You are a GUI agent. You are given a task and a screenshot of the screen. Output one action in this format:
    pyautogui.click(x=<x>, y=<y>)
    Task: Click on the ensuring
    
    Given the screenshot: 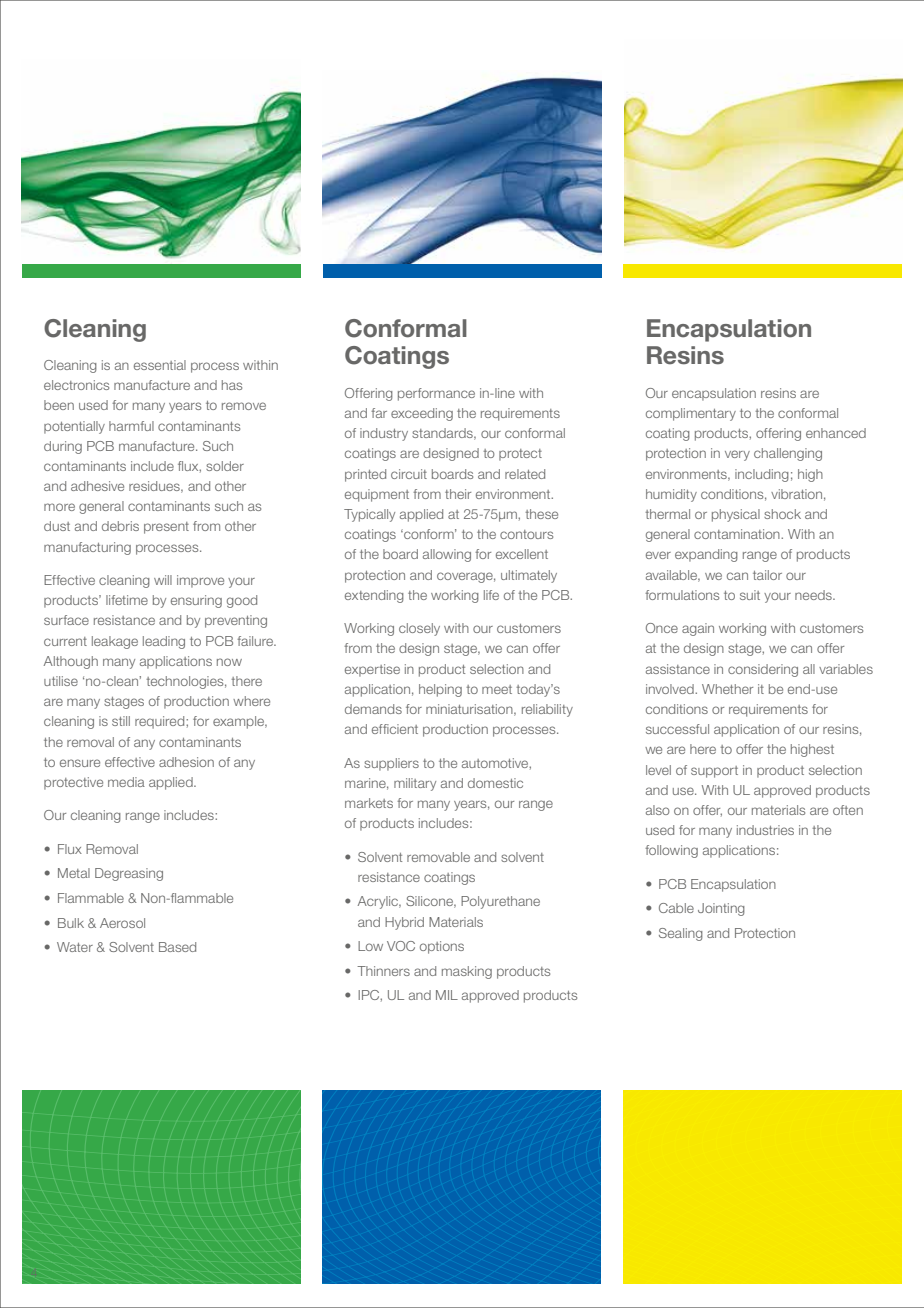 What is the action you would take?
    pyautogui.click(x=196, y=601)
